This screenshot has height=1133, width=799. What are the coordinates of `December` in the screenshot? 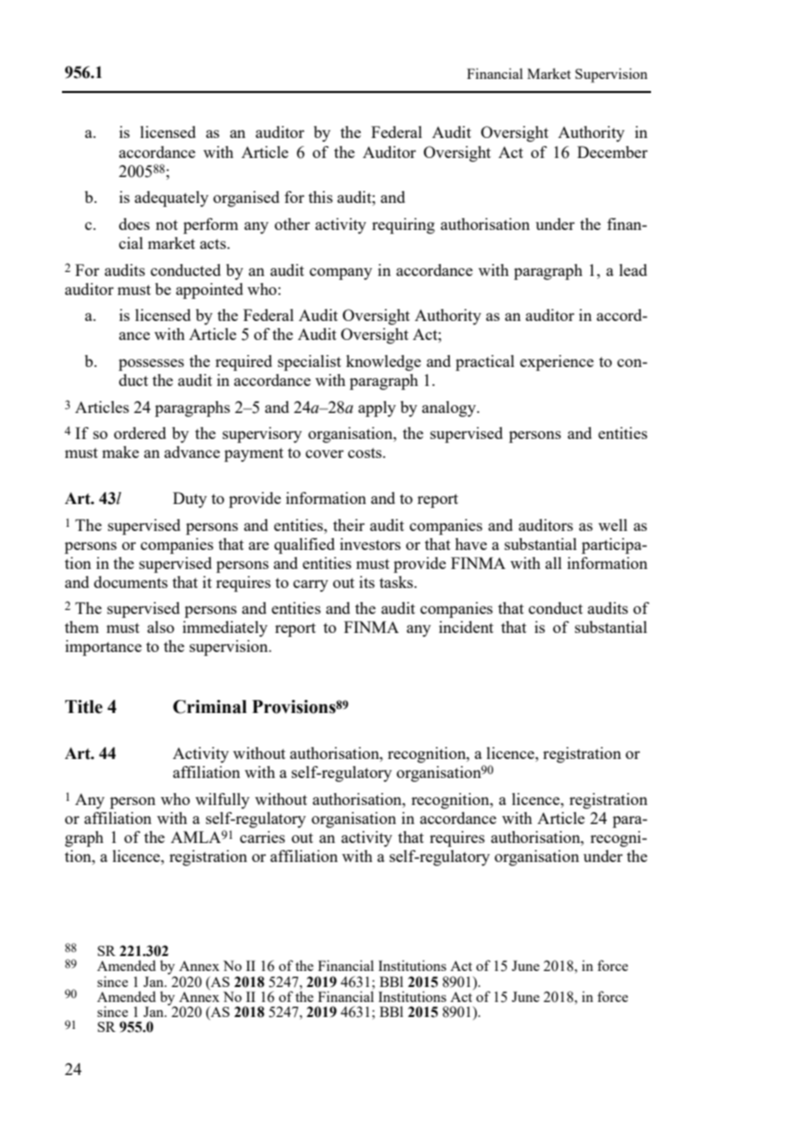 It's located at (612, 152).
